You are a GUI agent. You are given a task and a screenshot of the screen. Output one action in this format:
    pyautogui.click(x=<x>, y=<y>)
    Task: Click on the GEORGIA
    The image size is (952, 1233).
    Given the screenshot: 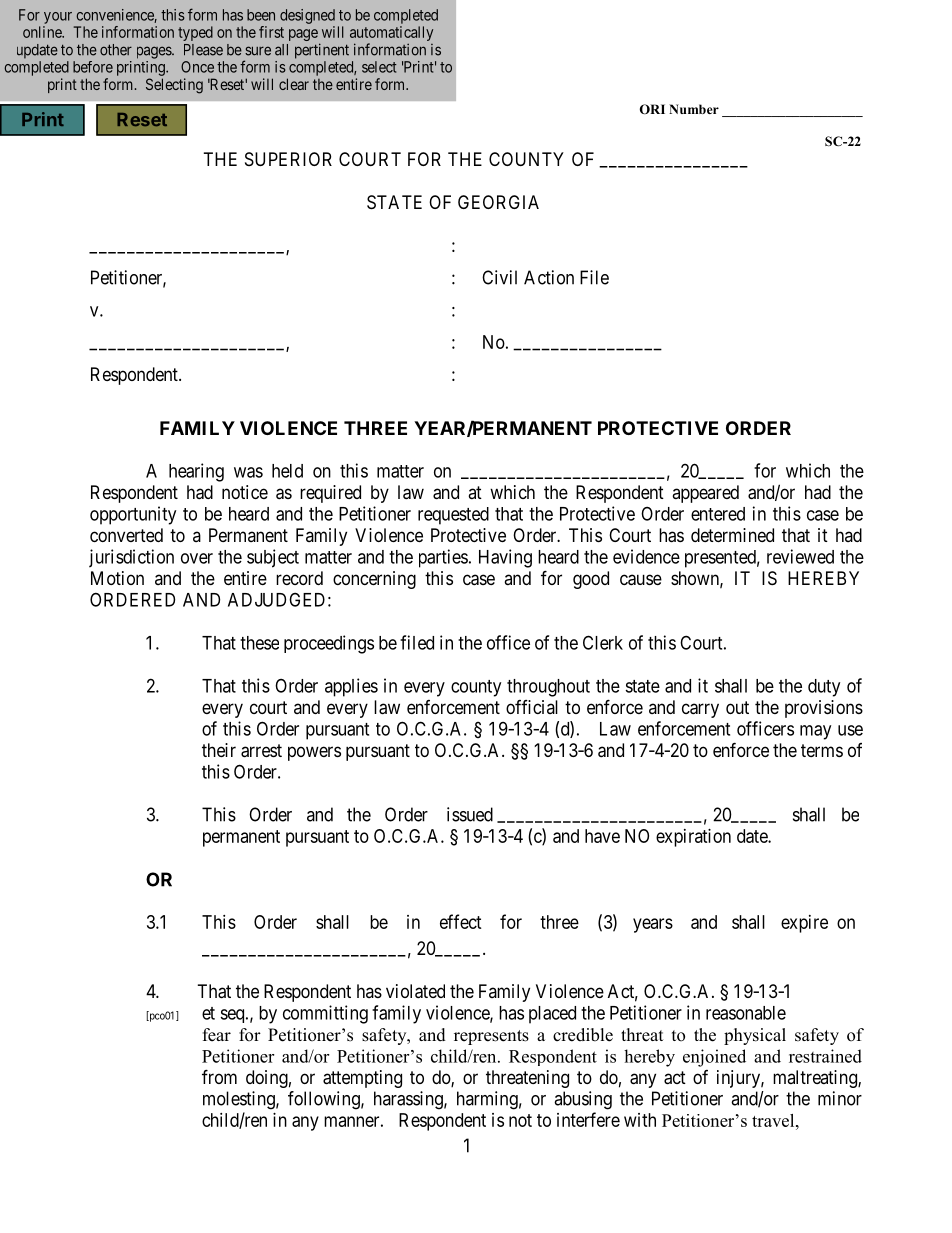 What is the action you would take?
    pyautogui.click(x=498, y=202)
